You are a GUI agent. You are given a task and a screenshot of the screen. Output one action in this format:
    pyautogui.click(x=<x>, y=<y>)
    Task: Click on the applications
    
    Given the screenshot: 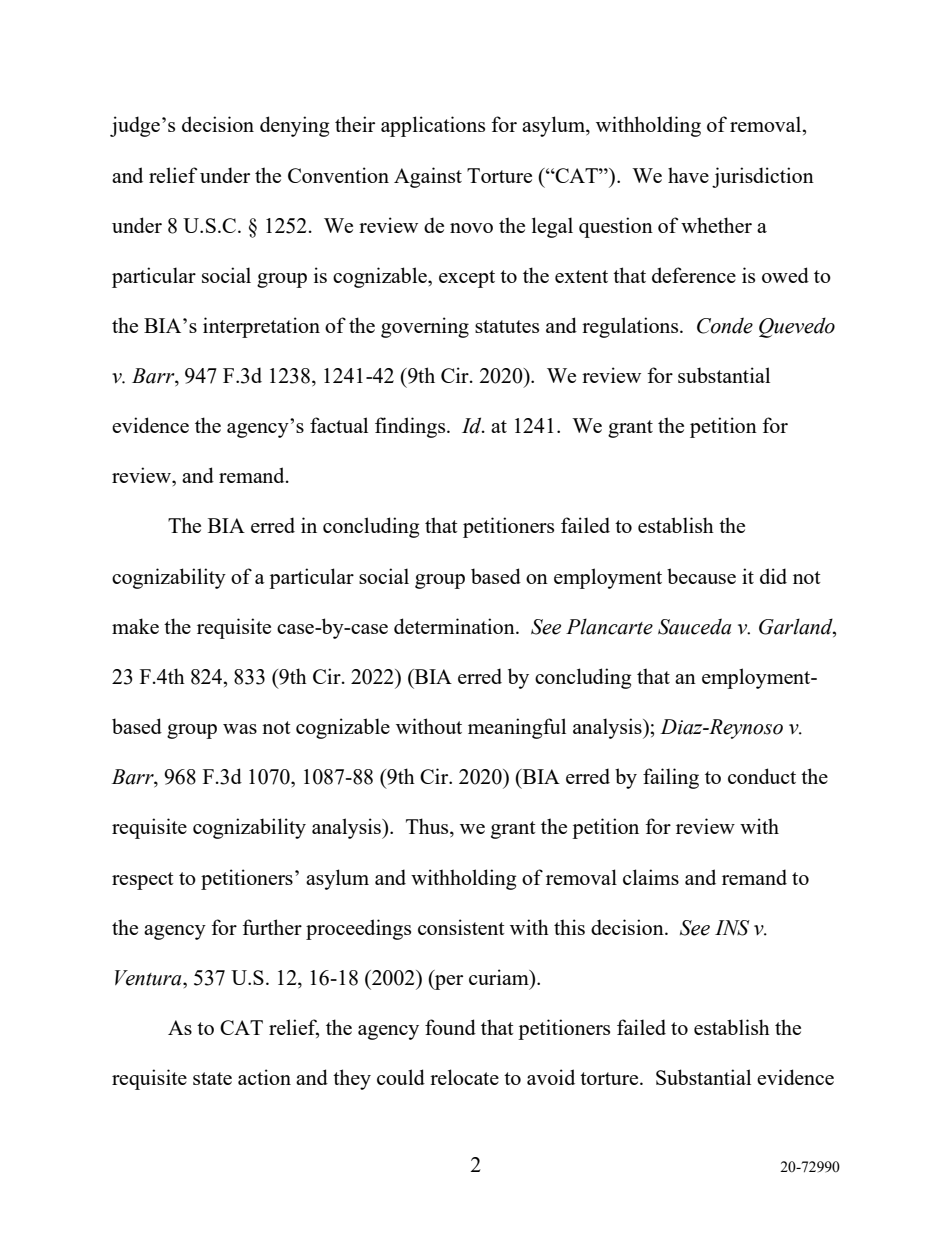 What is the action you would take?
    pyautogui.click(x=433, y=126)
